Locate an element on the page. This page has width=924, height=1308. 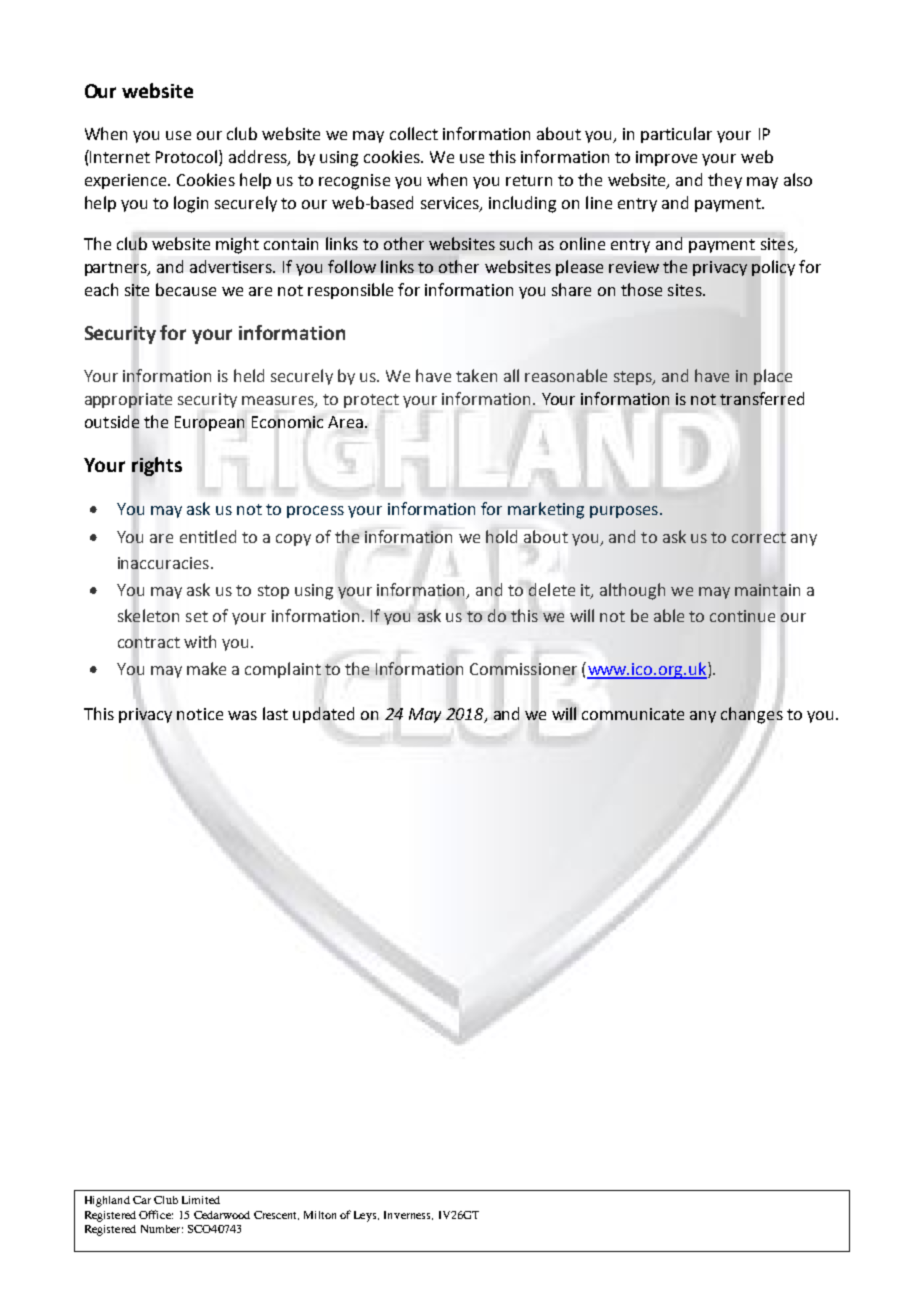
they is located at coordinates (725, 181).
